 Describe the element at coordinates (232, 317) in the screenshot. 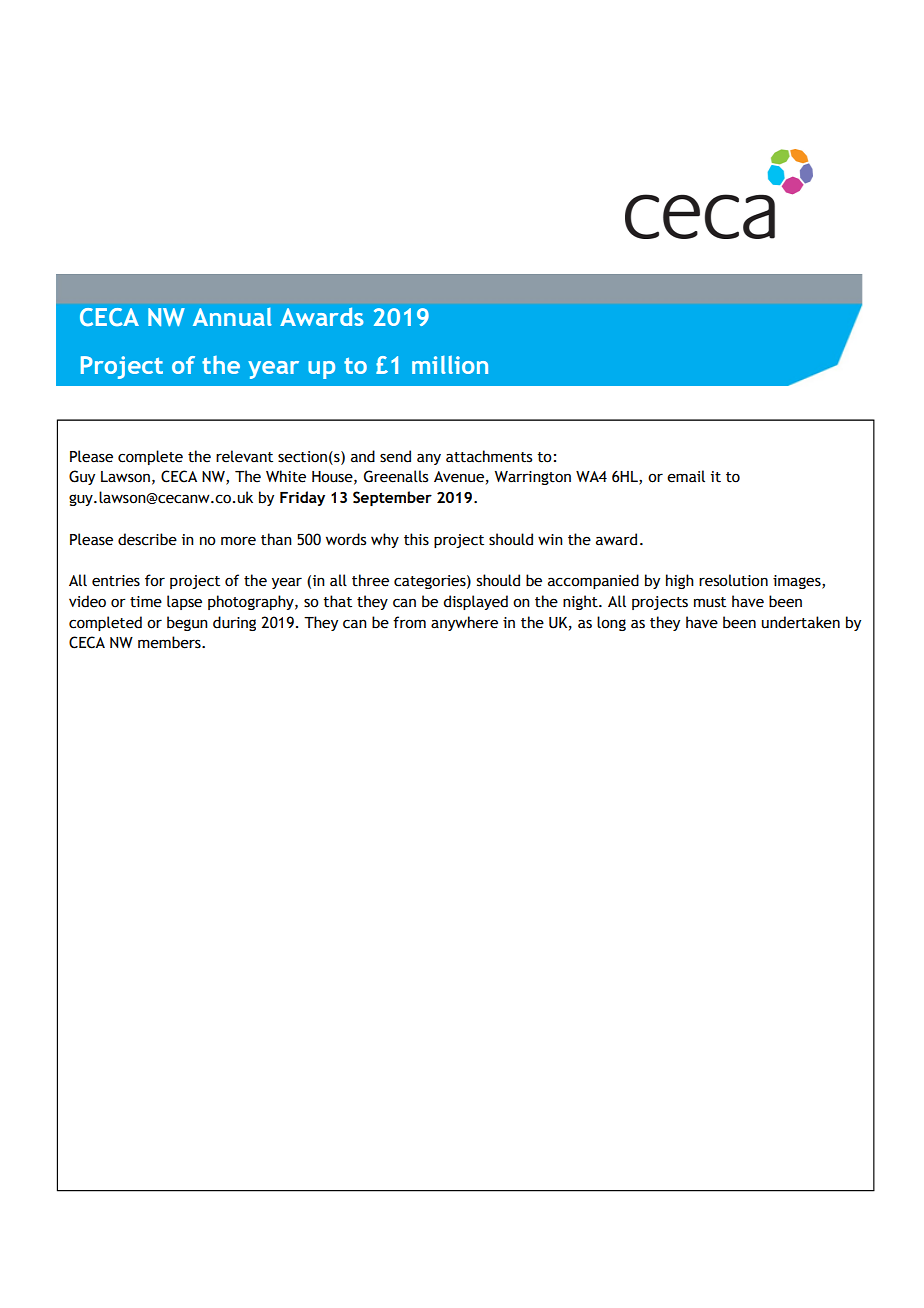

I see `Annual` at that location.
